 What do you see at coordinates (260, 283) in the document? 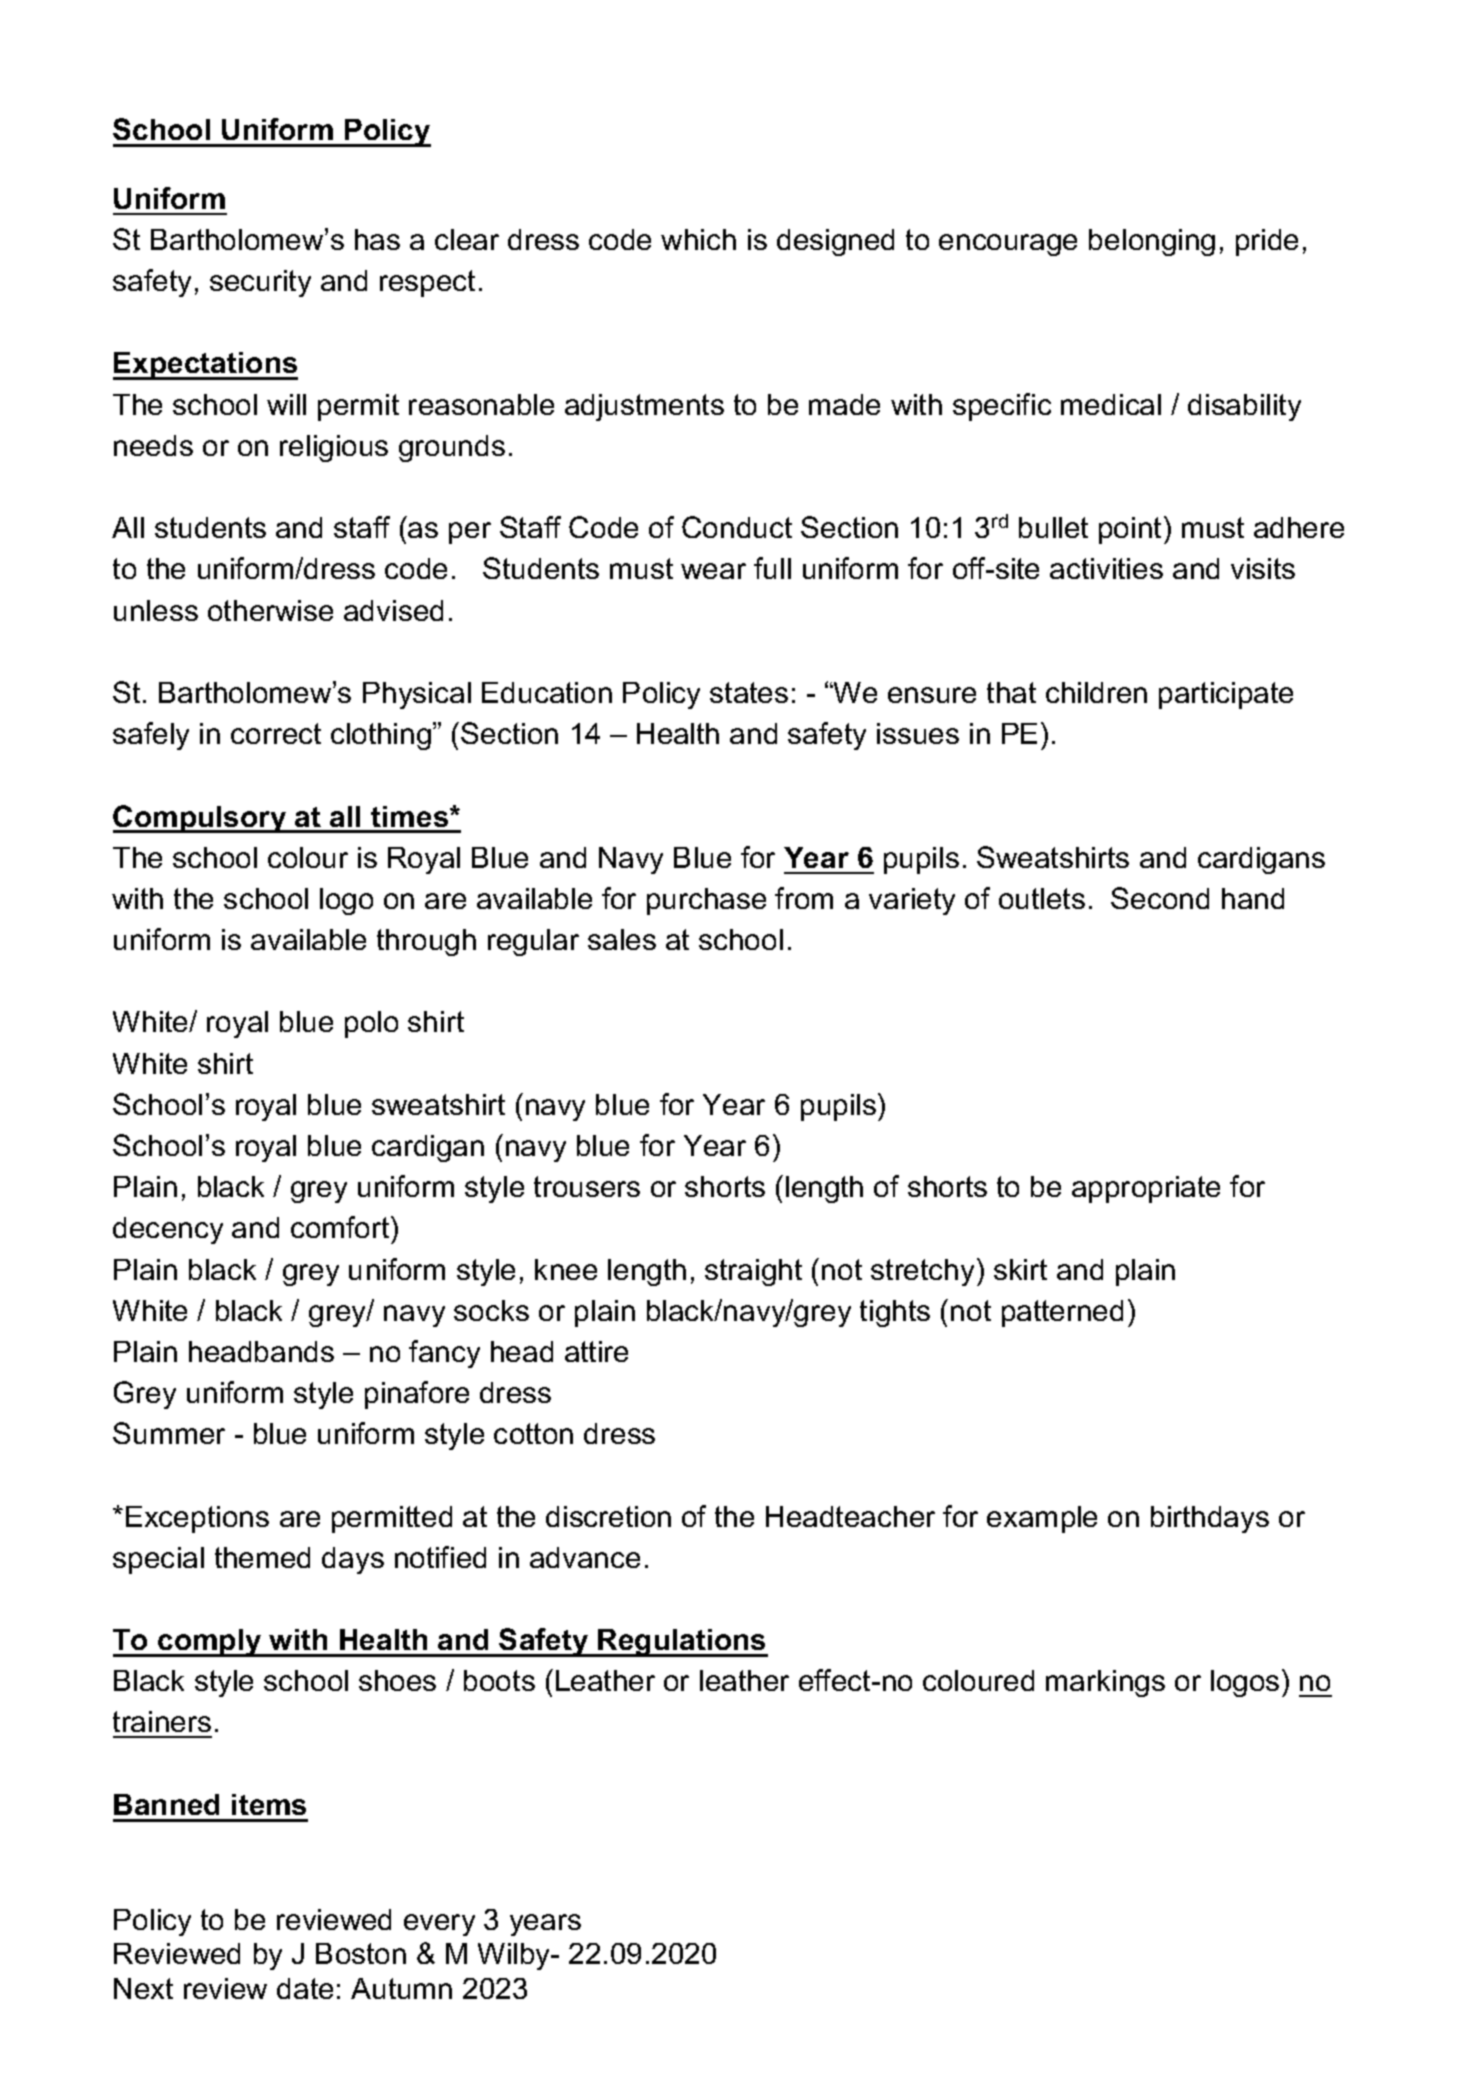
I see `security` at bounding box center [260, 283].
